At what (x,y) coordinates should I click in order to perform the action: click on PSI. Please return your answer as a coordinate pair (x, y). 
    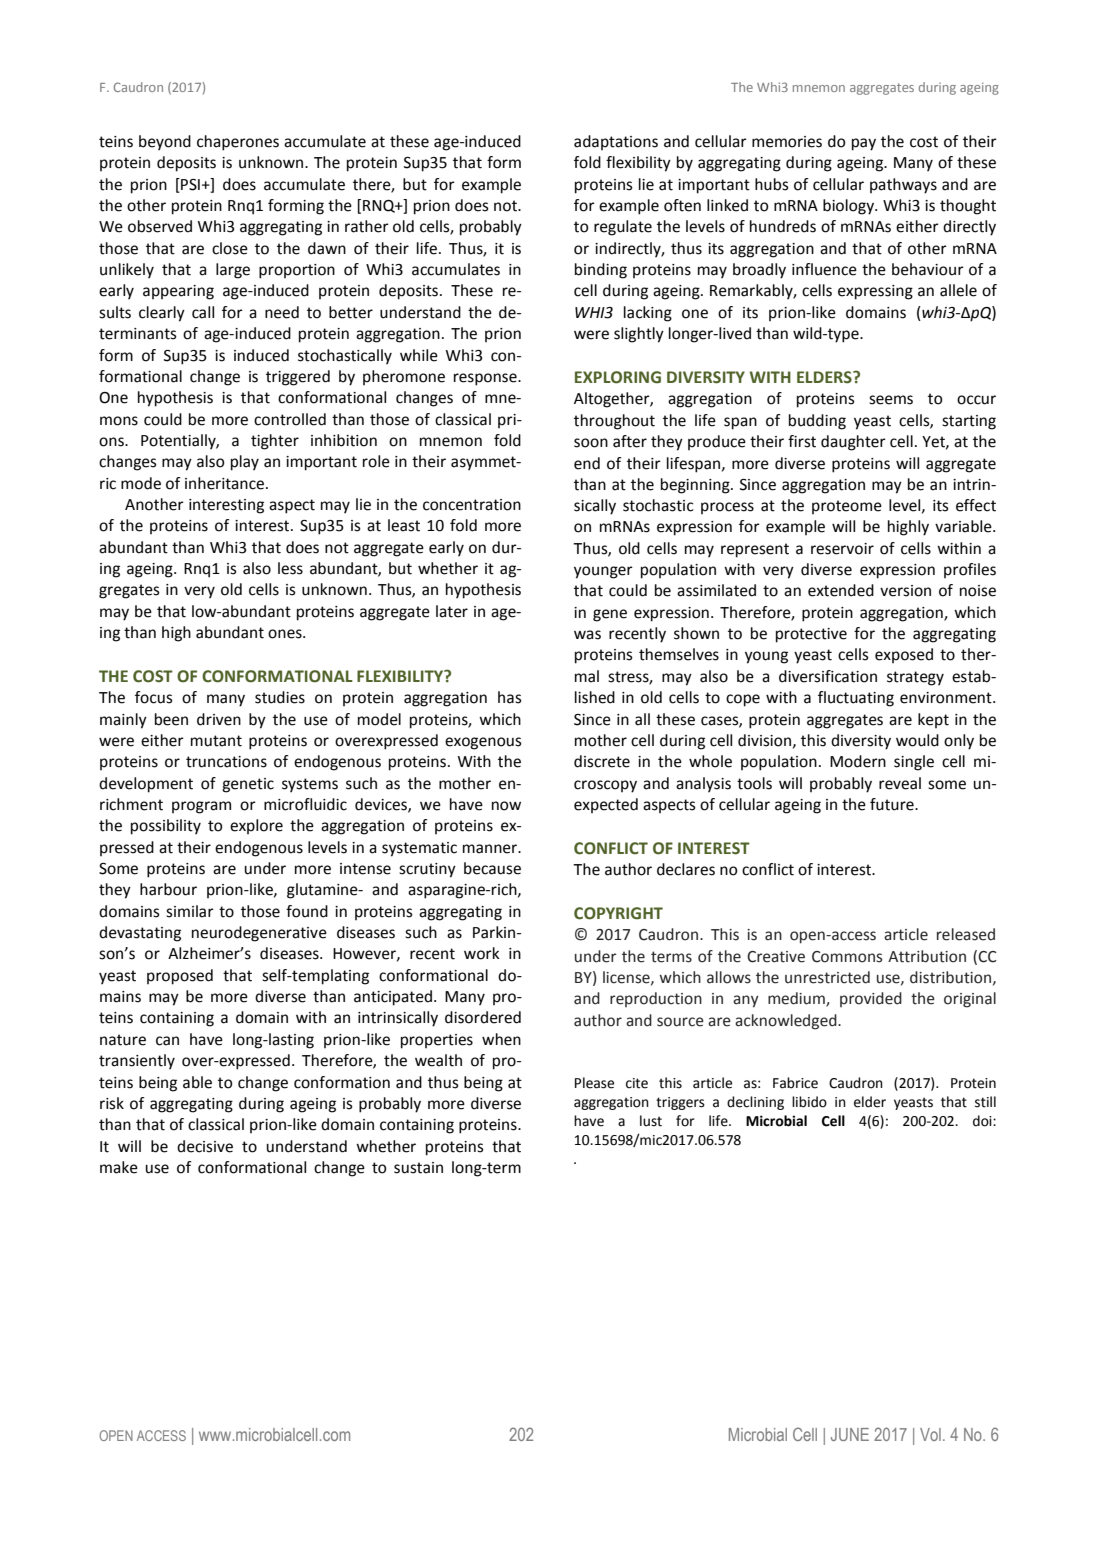
    Looking at the image, I should click on (189, 184).
